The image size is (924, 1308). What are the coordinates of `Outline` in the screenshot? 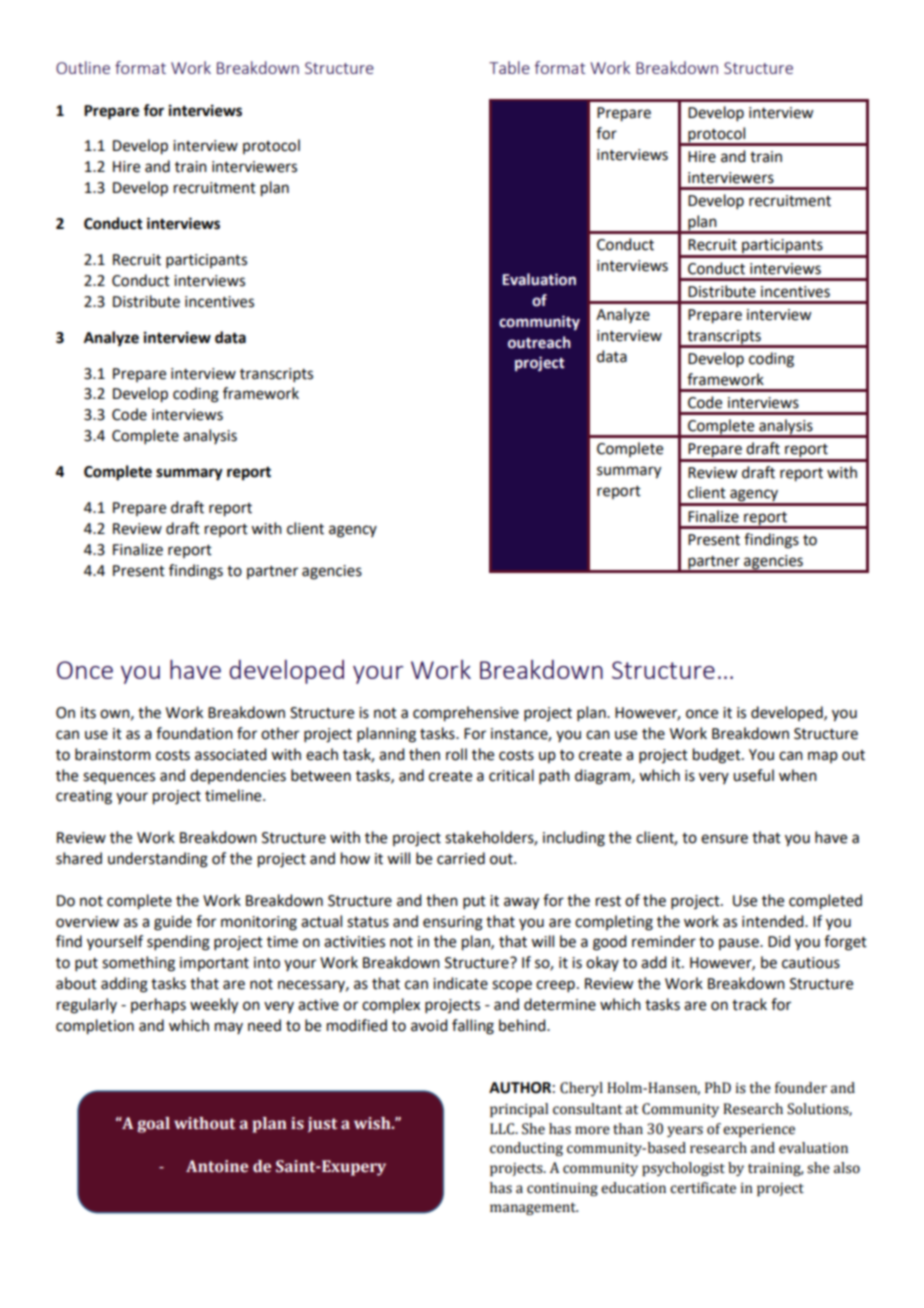 It's located at (83, 67).
